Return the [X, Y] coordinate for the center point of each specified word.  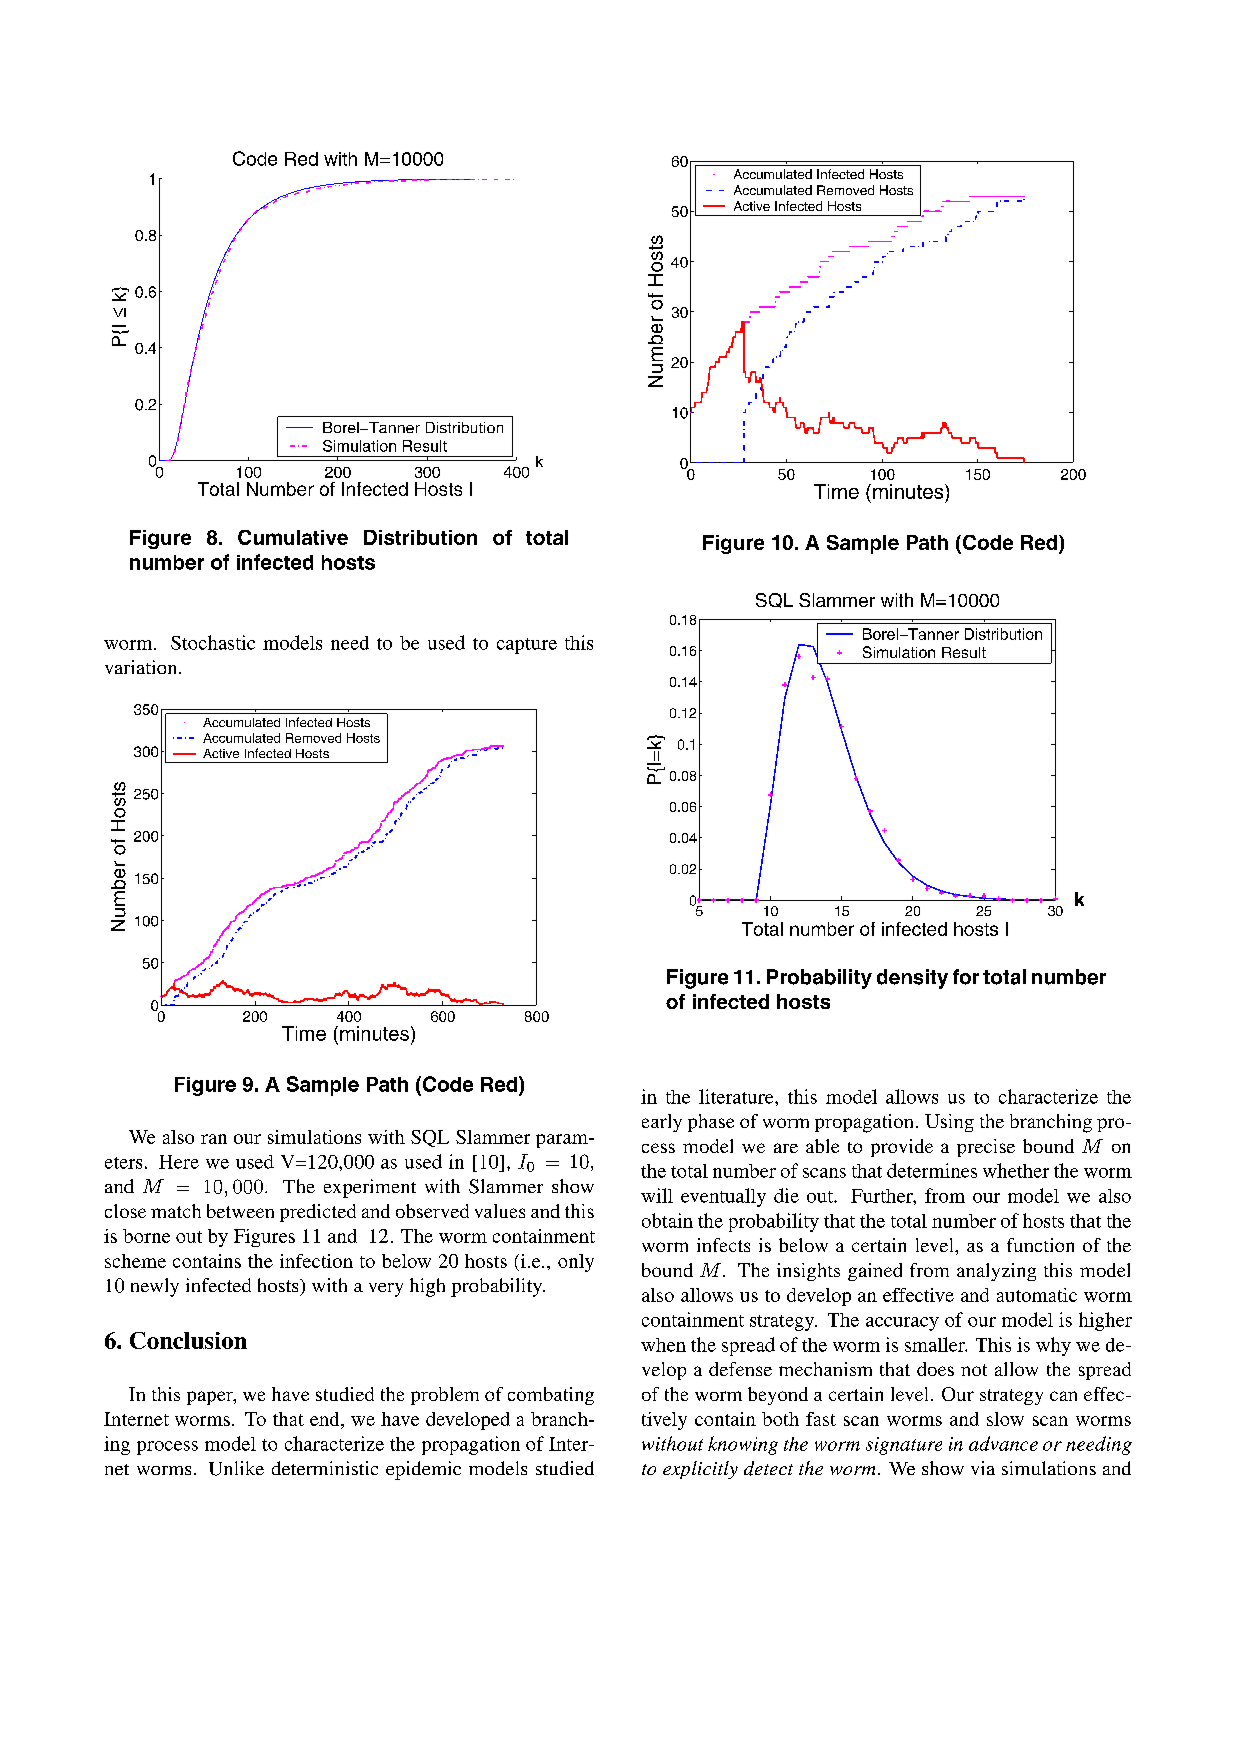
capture [527, 646]
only [576, 1263]
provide [902, 1148]
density [912, 979]
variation [142, 667]
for [966, 977]
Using [949, 1123]
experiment [370, 1188]
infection [316, 1261]
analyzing [996, 1272]
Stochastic [213, 642]
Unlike [236, 1468]
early [662, 1123]
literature [737, 1096]
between [240, 1211]
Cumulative [293, 537]
